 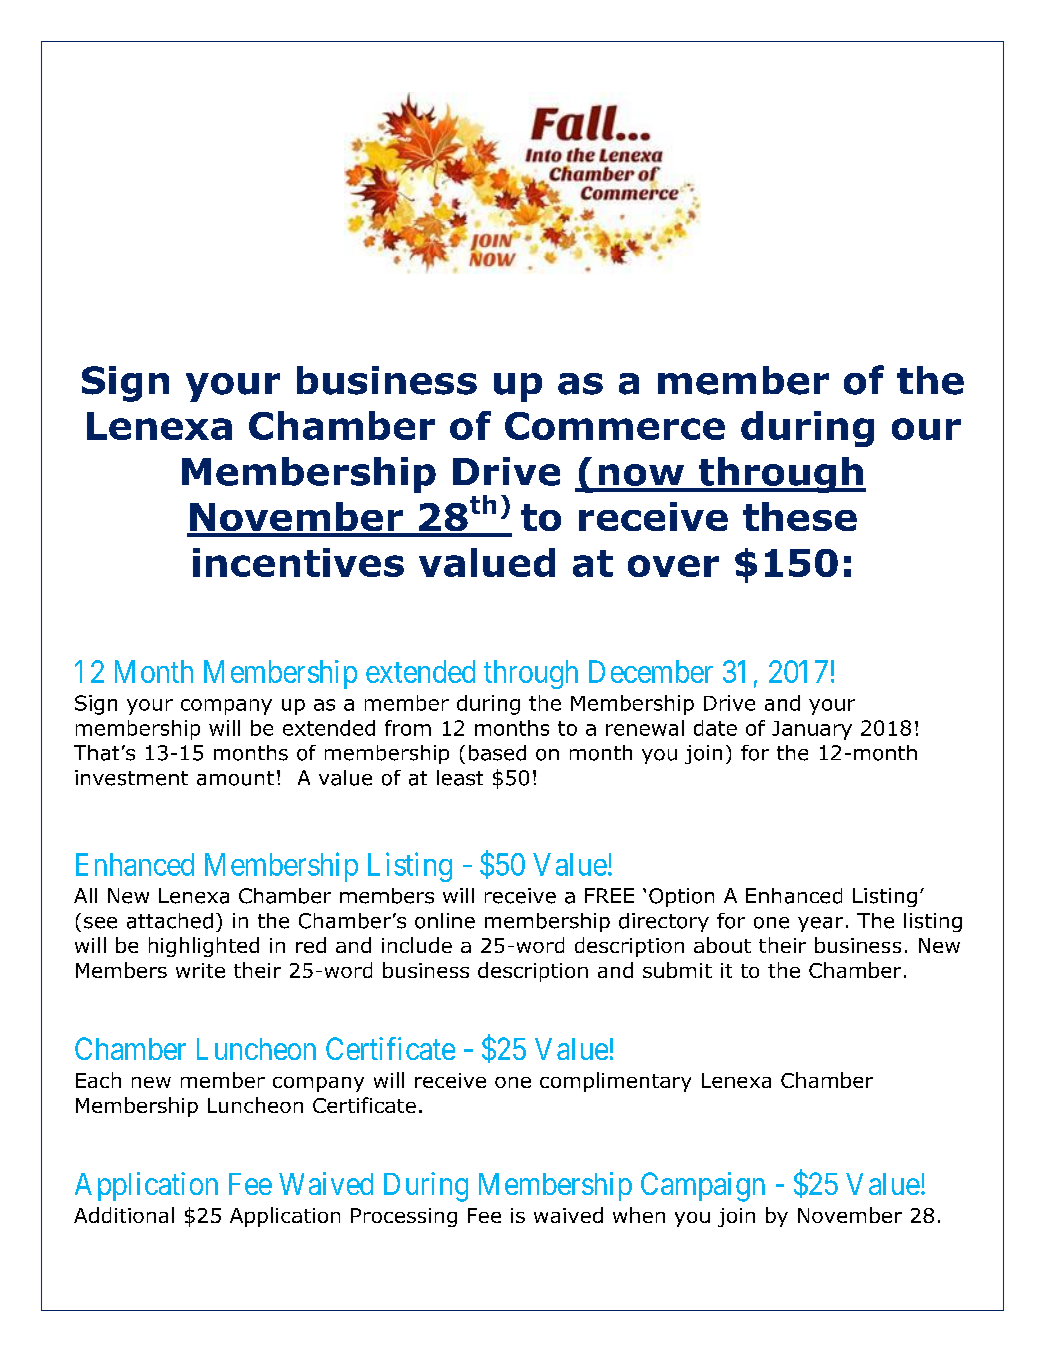 I want to click on from, so click(x=408, y=728).
